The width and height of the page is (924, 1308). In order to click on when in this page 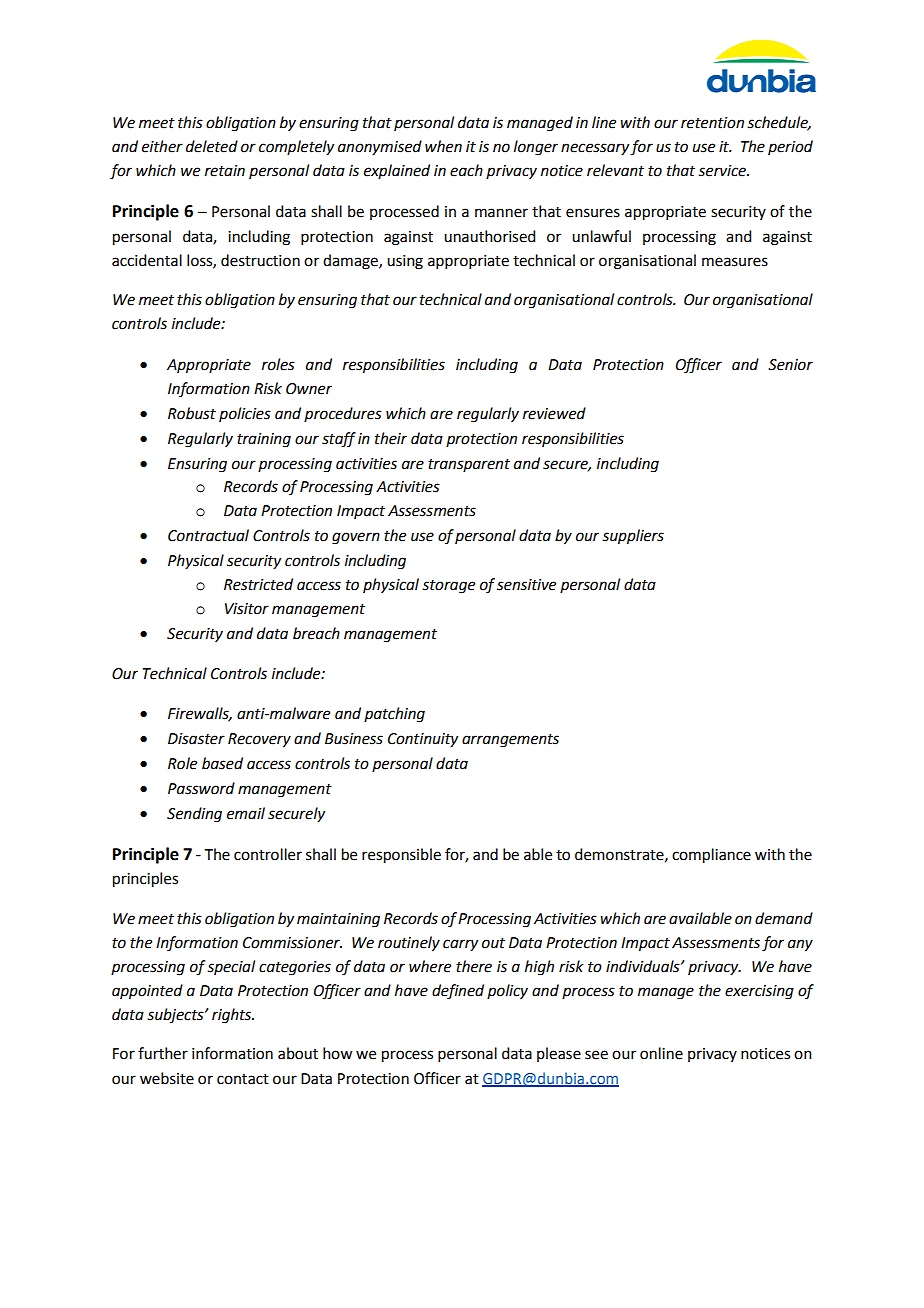, I will do `click(443, 146)`.
